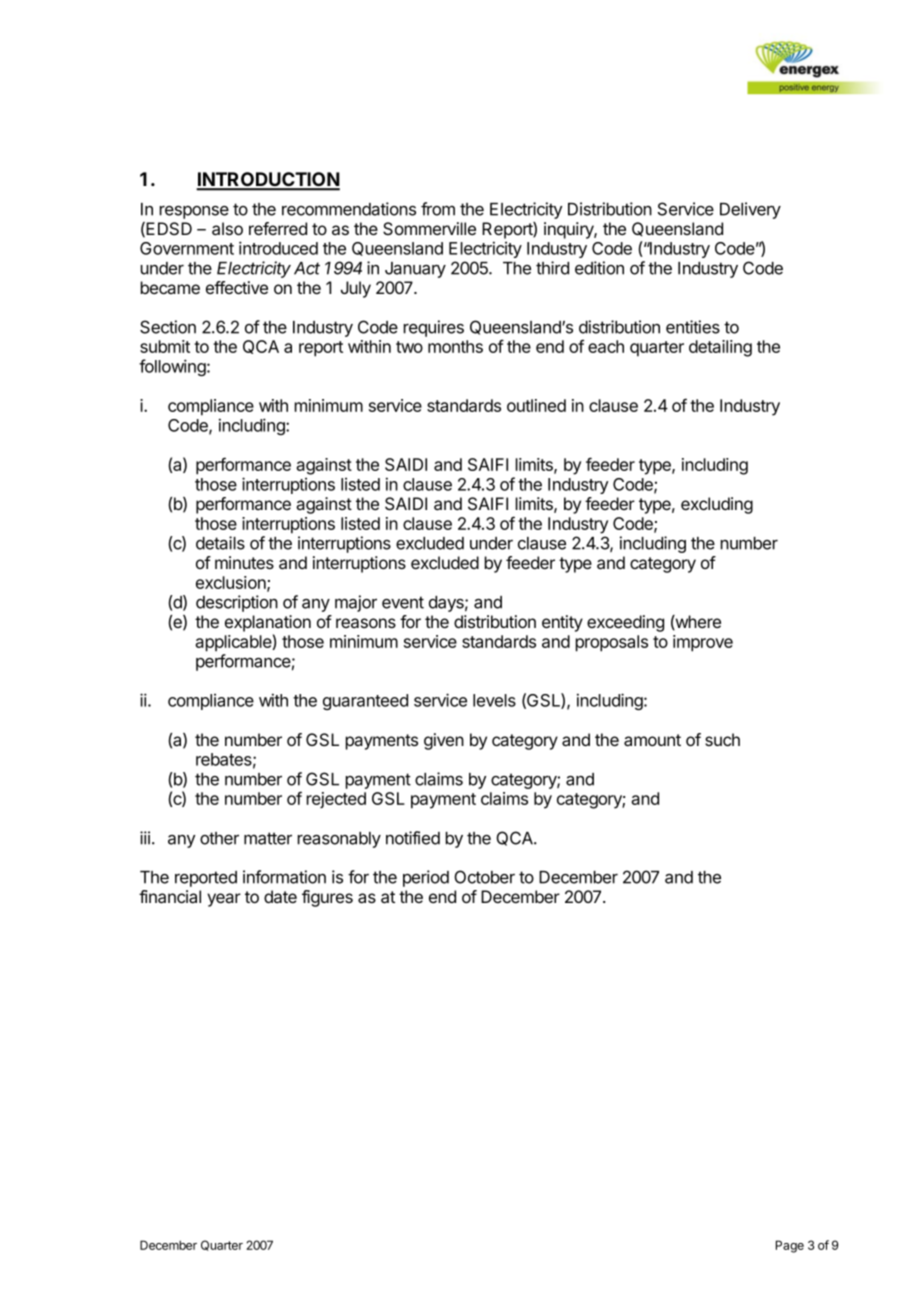  What do you see at coordinates (224, 900) in the screenshot?
I see `year` at bounding box center [224, 900].
